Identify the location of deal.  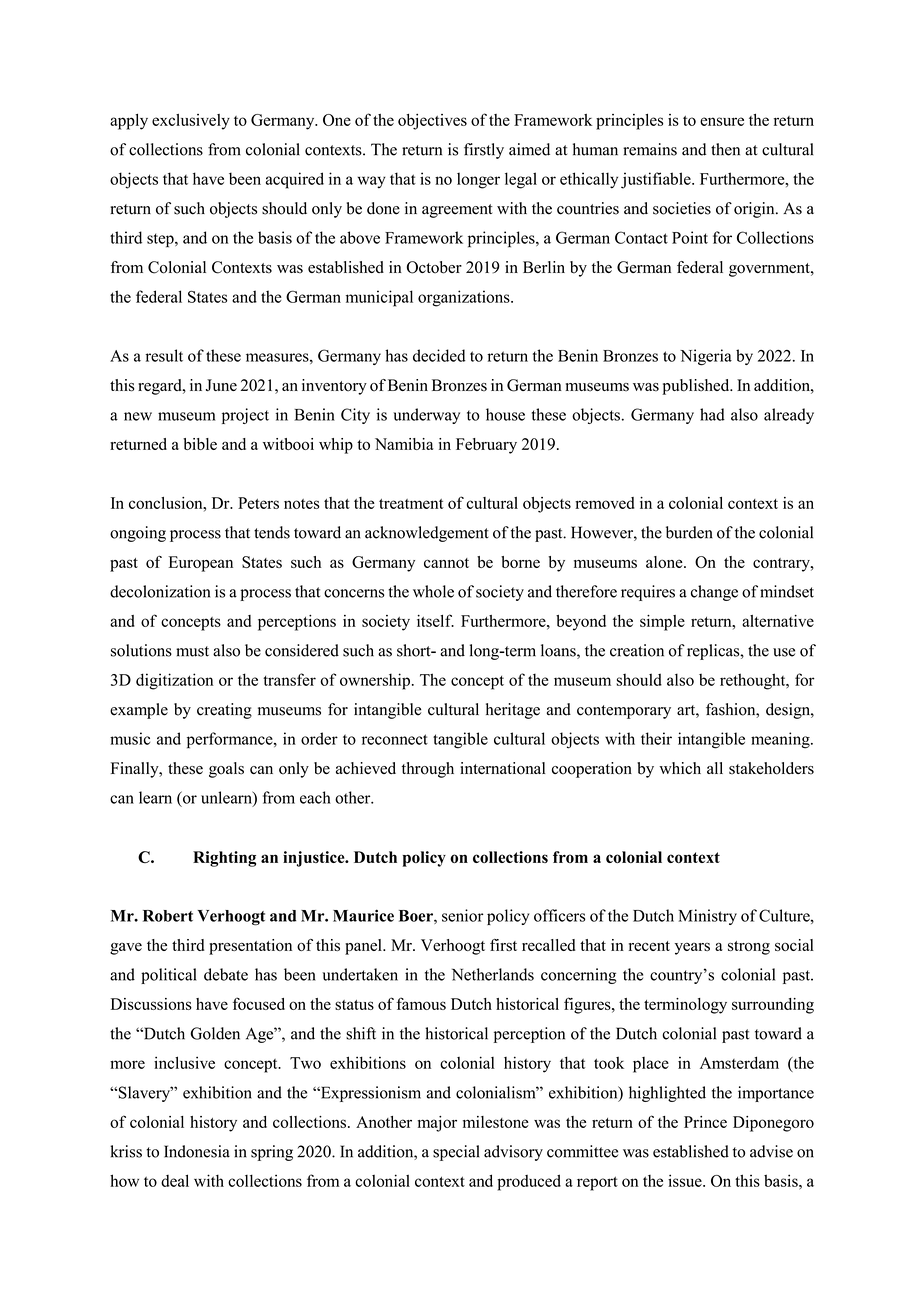
(175, 1180).
